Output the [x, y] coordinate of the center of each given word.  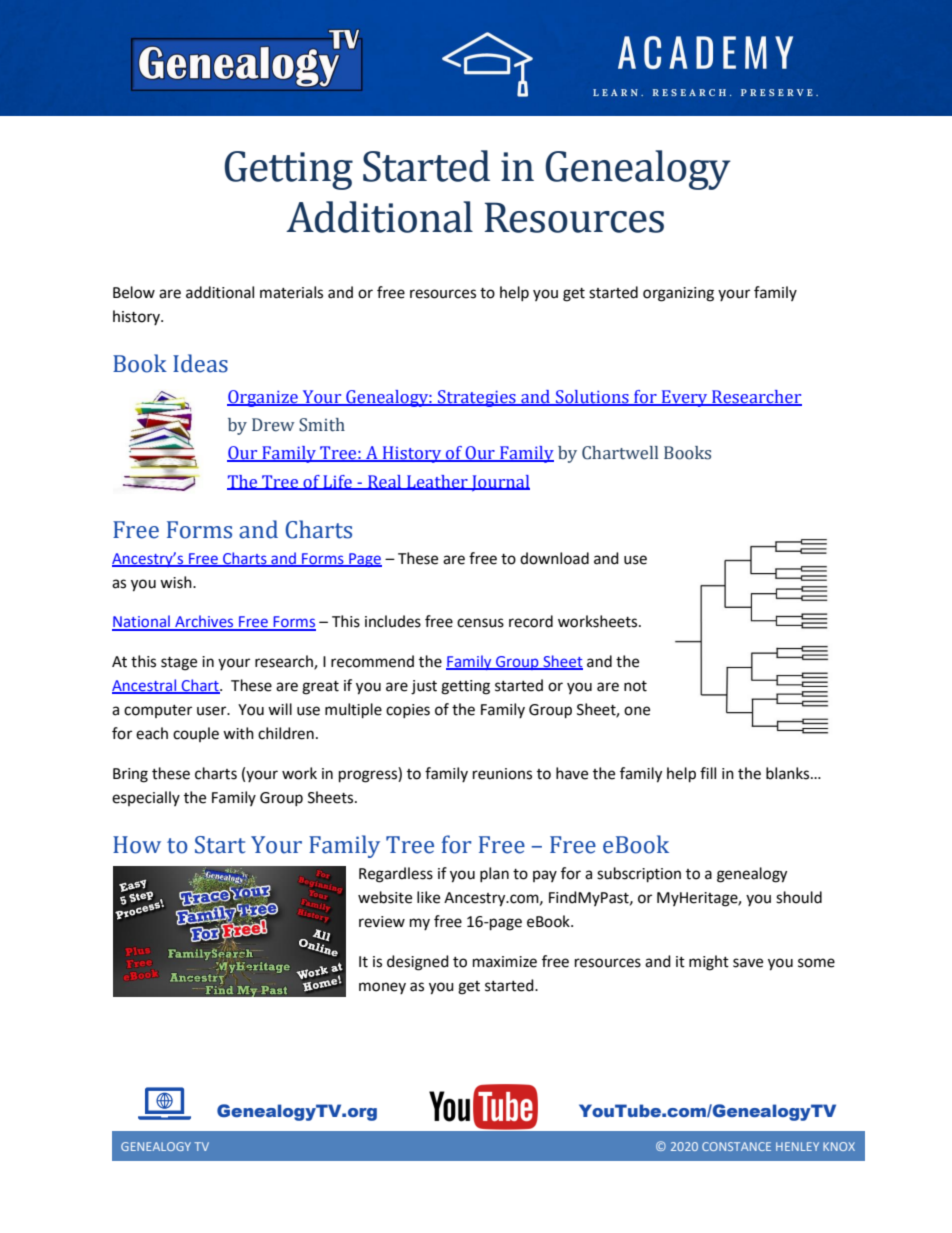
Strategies [477, 398]
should [799, 897]
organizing [678, 294]
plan [494, 874]
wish [177, 582]
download [554, 558]
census [480, 623]
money [382, 988]
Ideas [200, 363]
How [137, 845]
